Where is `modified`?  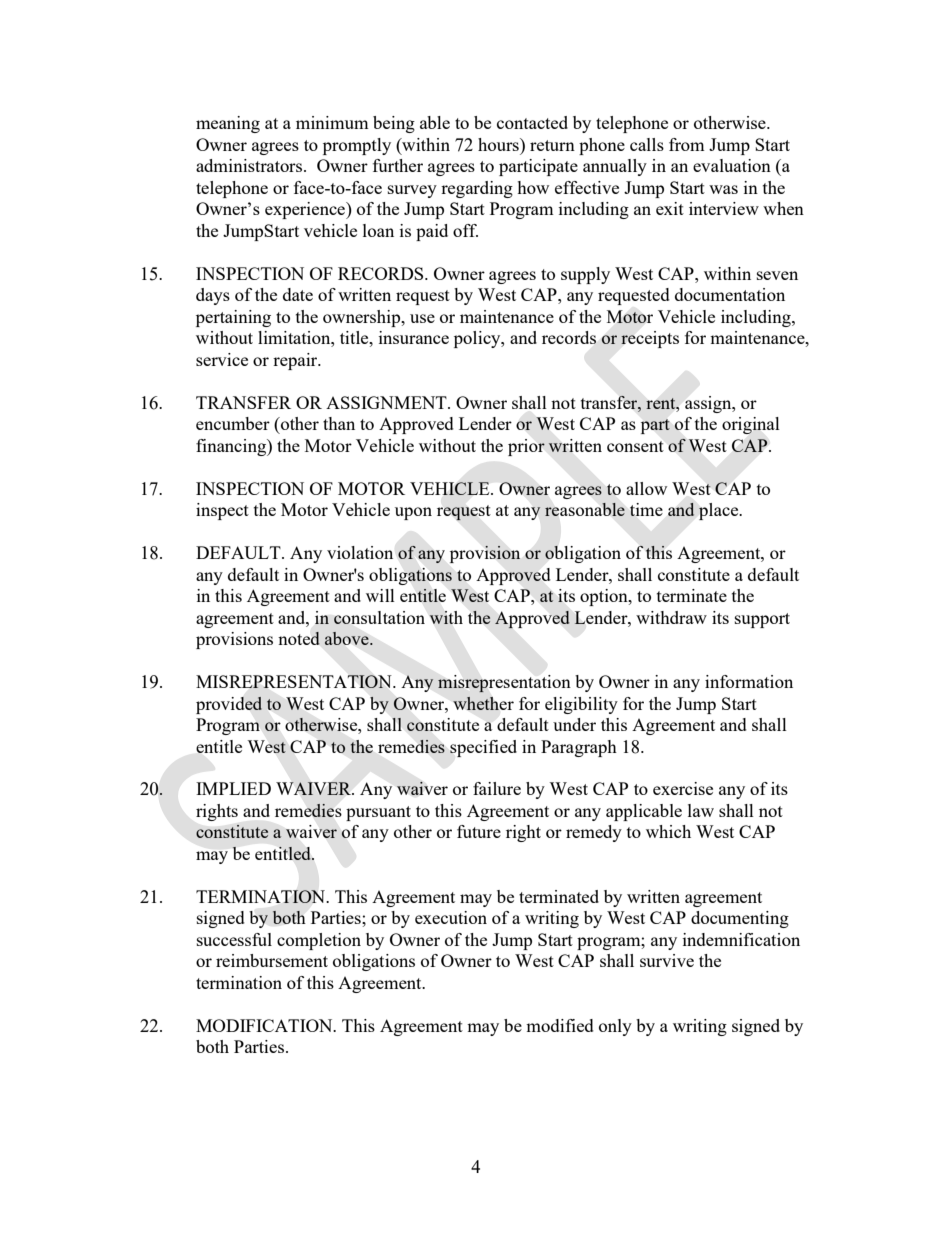 modified is located at coordinates (560, 1025).
